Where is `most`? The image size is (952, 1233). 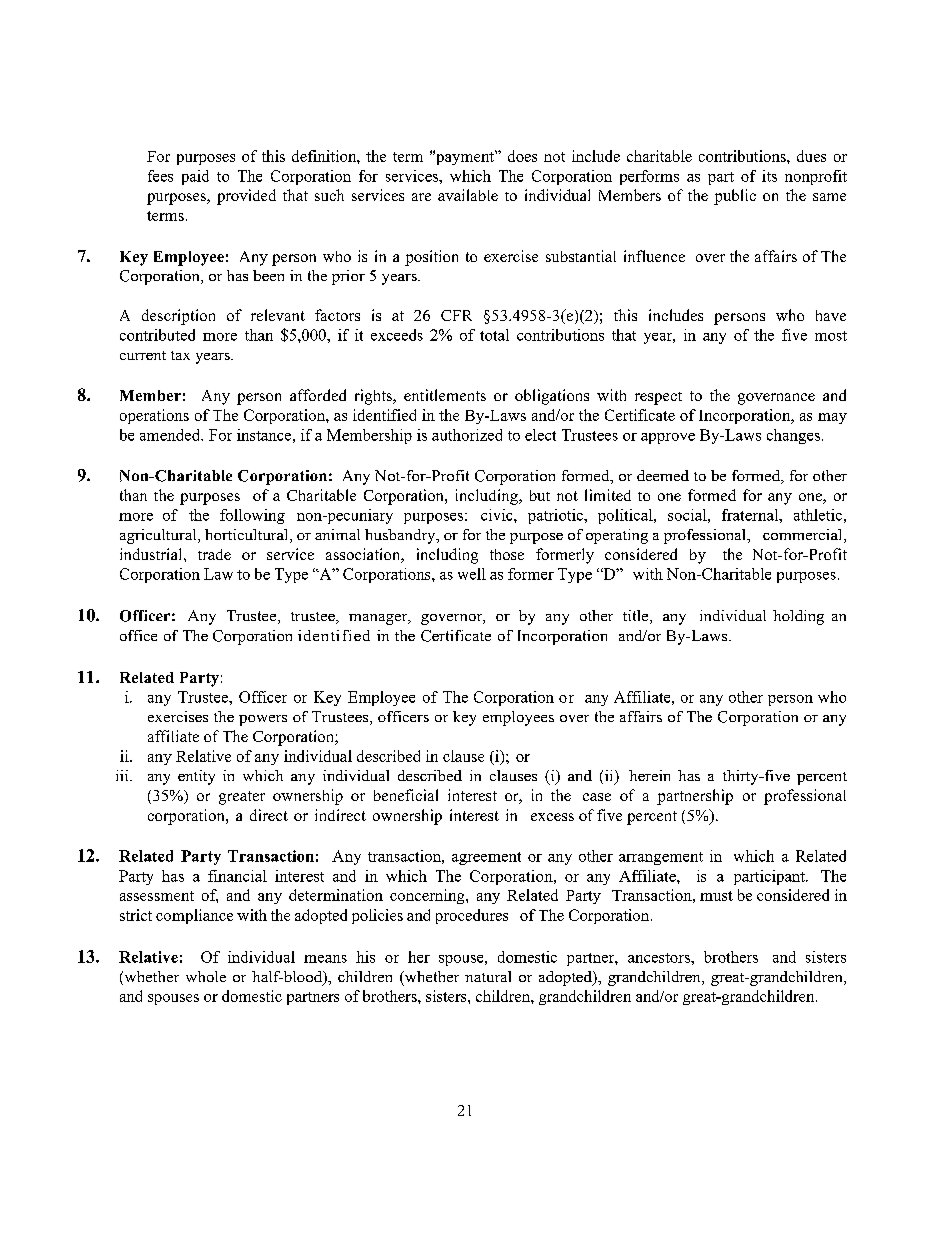
most is located at coordinates (831, 336).
